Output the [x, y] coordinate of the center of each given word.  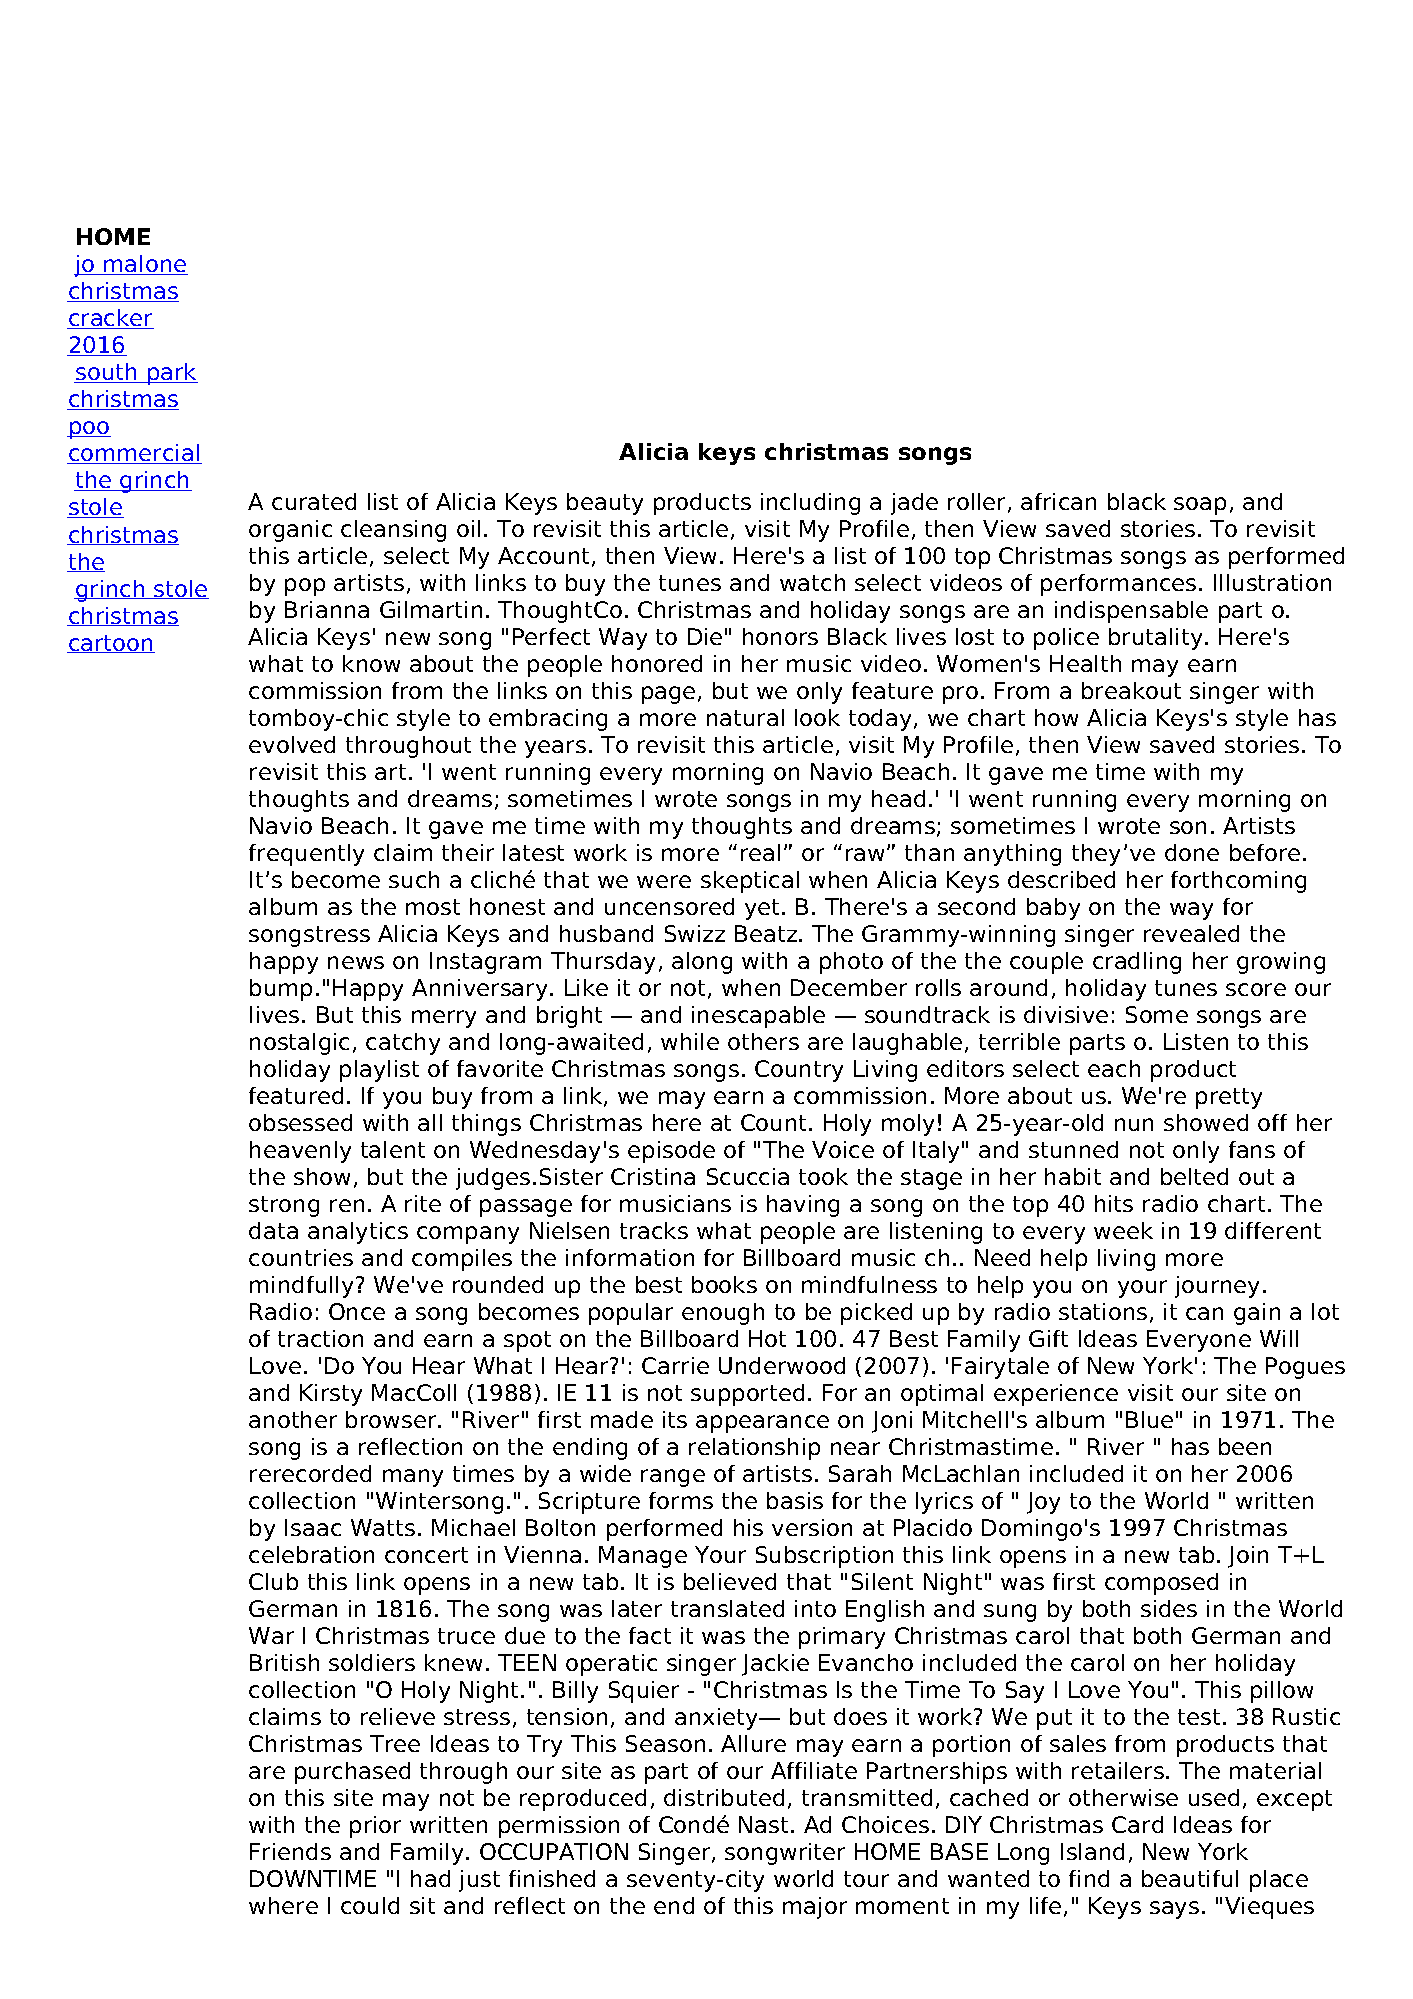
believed [730, 1581]
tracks [654, 1230]
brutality [1155, 639]
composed [1161, 1584]
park [171, 374]
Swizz [695, 933]
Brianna [327, 609]
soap [1200, 506]
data [273, 1230]
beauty [605, 504]
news [356, 962]
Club [273, 1581]
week [1123, 1230]
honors [780, 636]
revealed [1191, 933]
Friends [290, 1851]
